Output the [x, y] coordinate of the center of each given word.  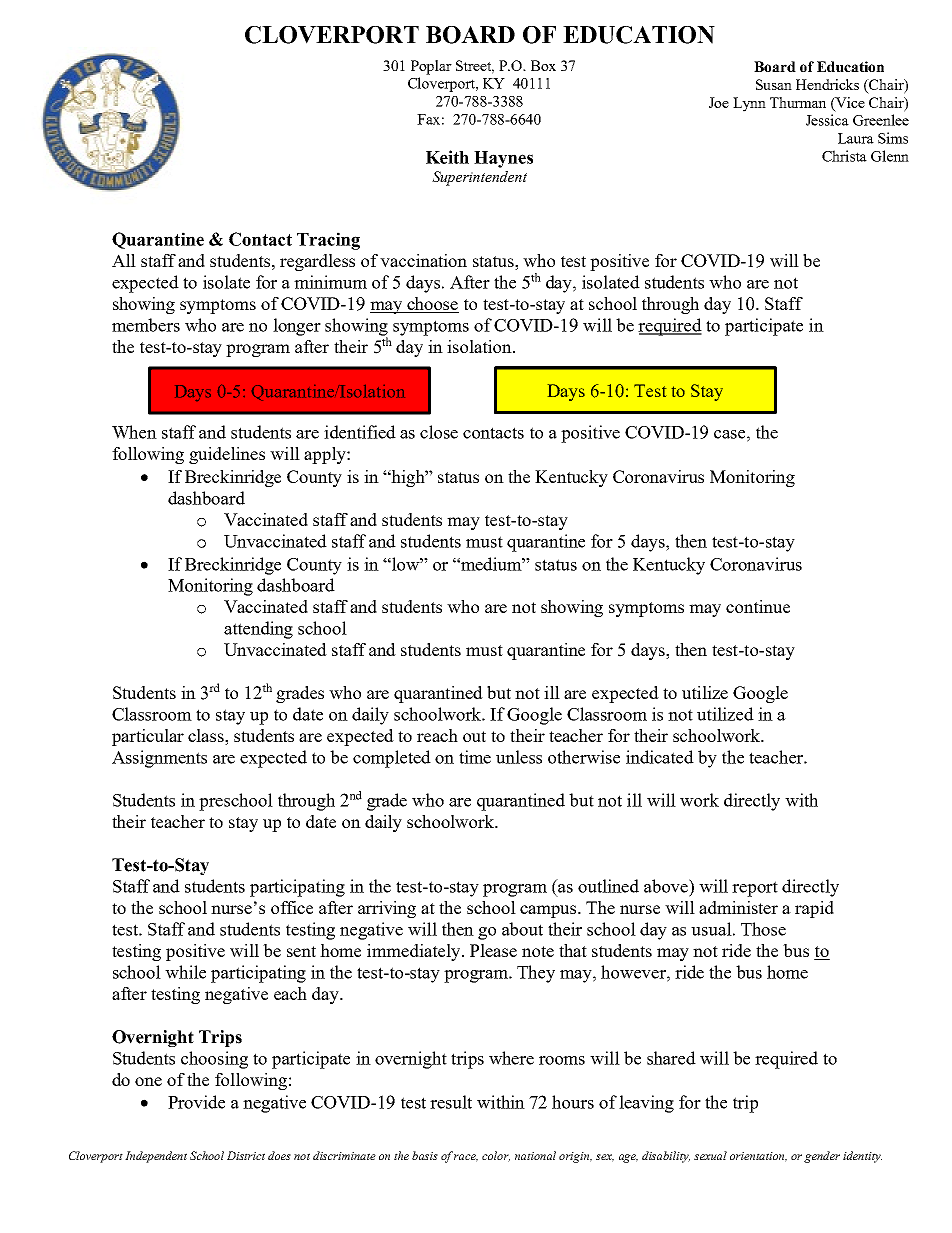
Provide [196, 1102]
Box [543, 65]
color [496, 1156]
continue [758, 606]
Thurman [798, 102]
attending [258, 630]
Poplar [431, 67]
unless [519, 757]
